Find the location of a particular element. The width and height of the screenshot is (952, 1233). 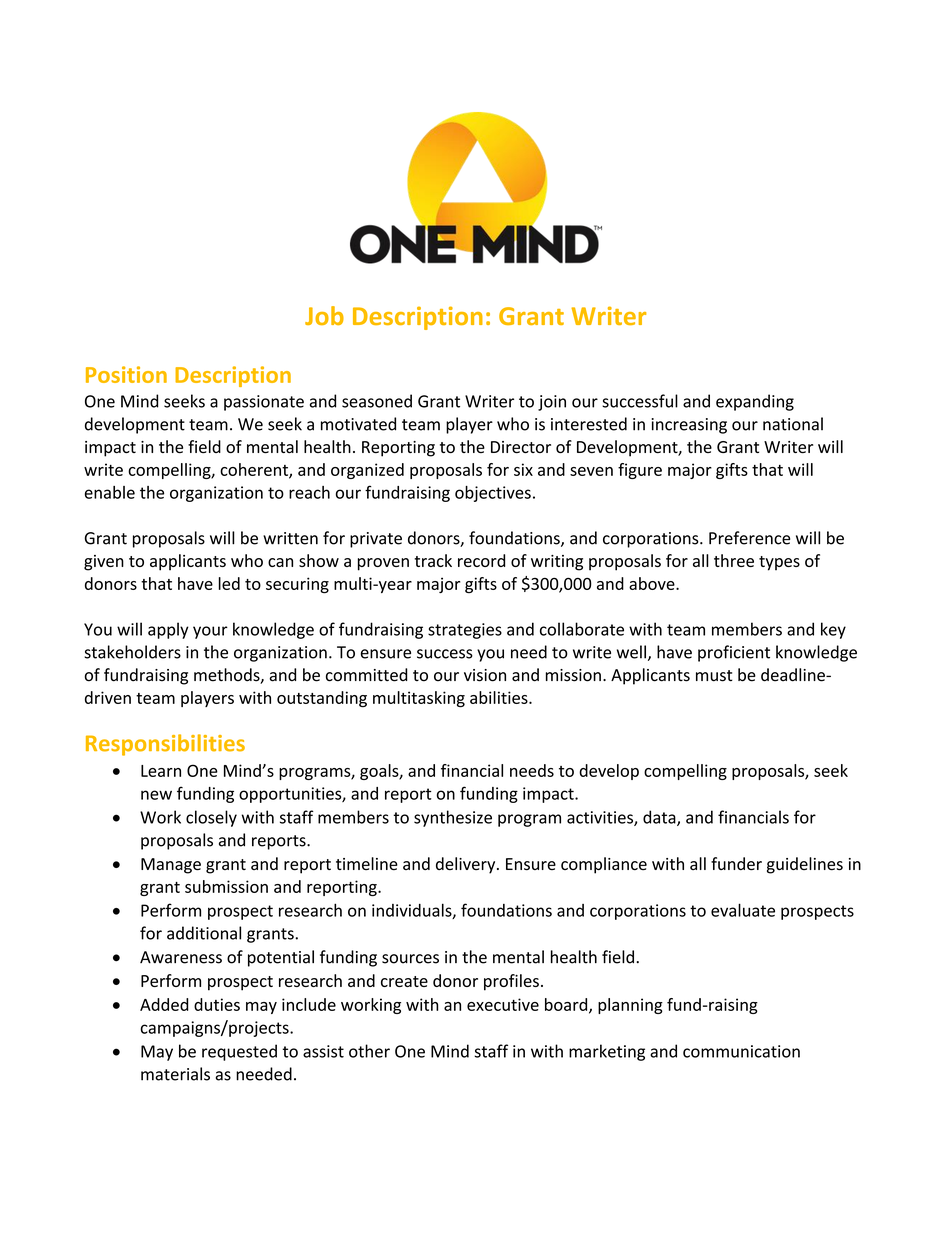

delivery is located at coordinates (467, 865).
